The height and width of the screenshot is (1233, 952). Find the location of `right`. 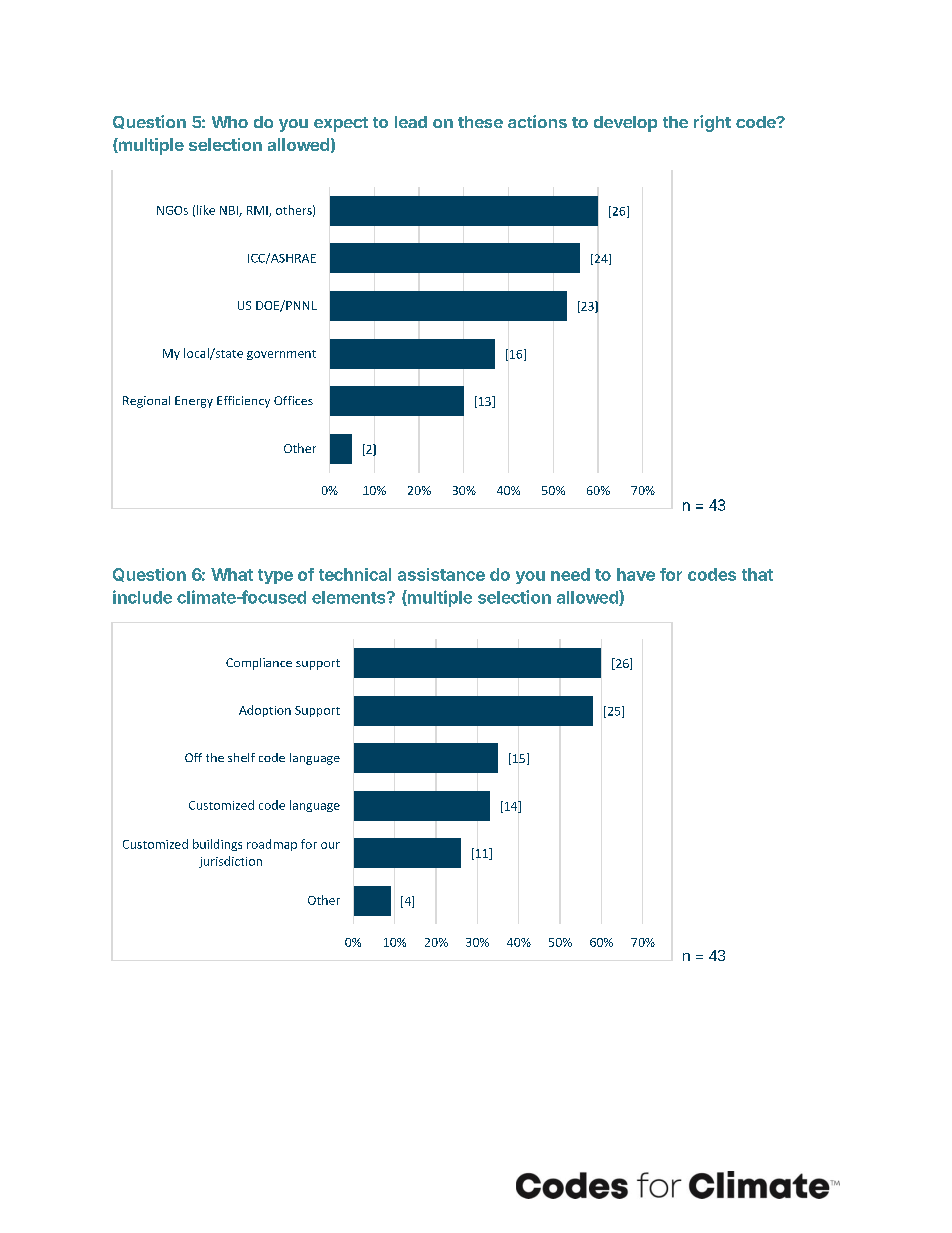

right is located at coordinates (712, 123).
